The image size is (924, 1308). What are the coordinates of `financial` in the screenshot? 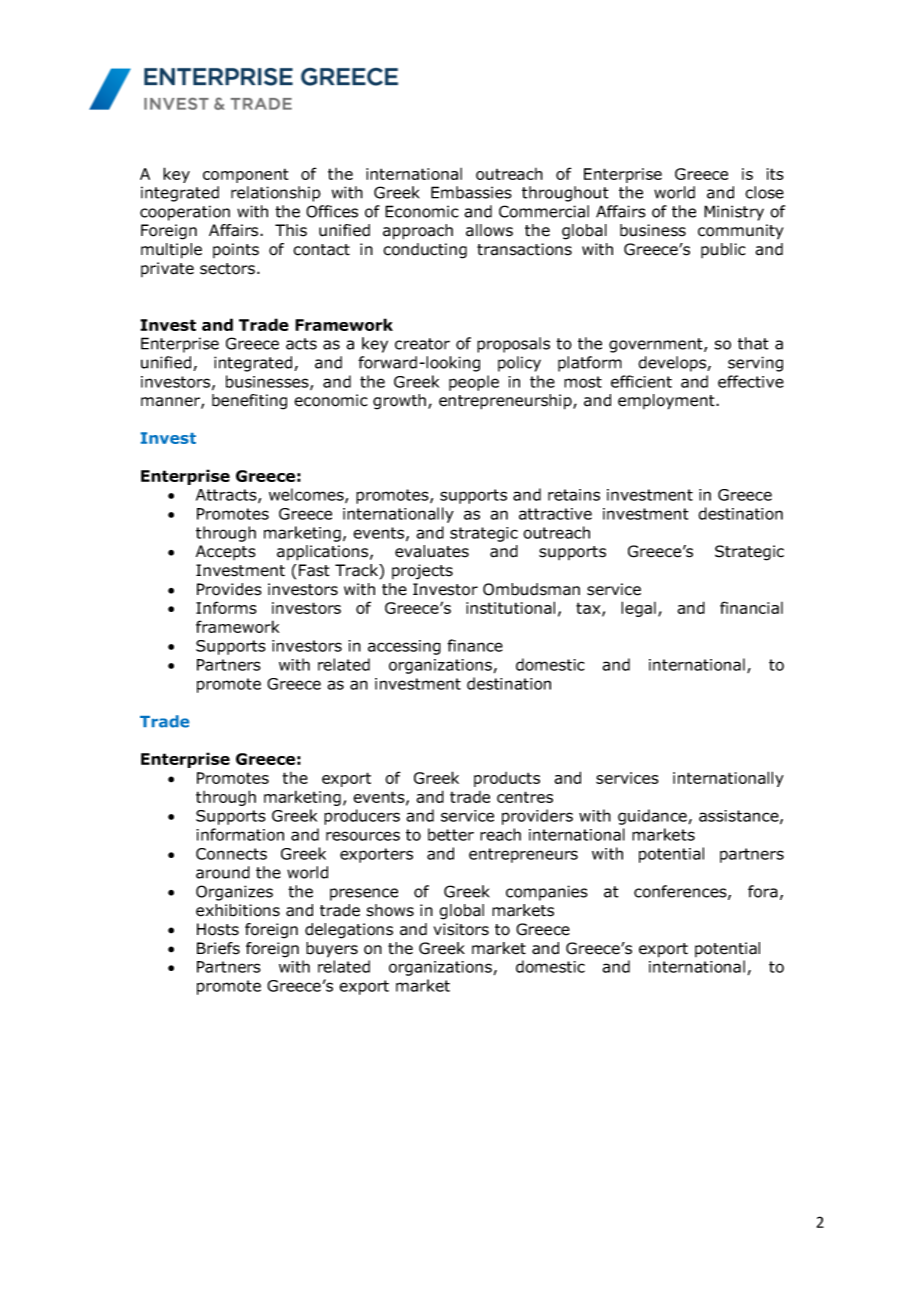 It's located at (751, 607).
